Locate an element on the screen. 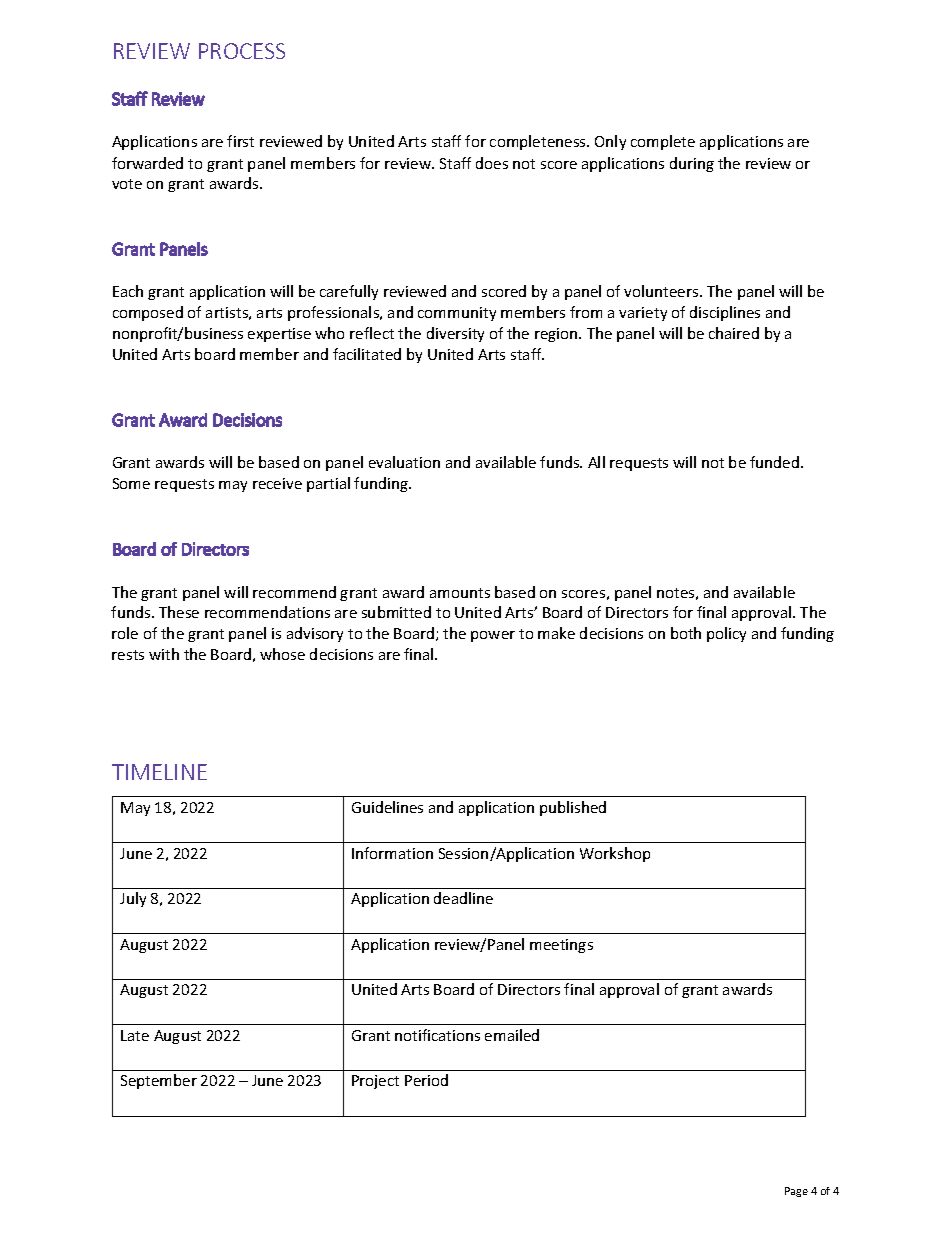 The height and width of the screenshot is (1233, 952). Workshop is located at coordinates (615, 854).
